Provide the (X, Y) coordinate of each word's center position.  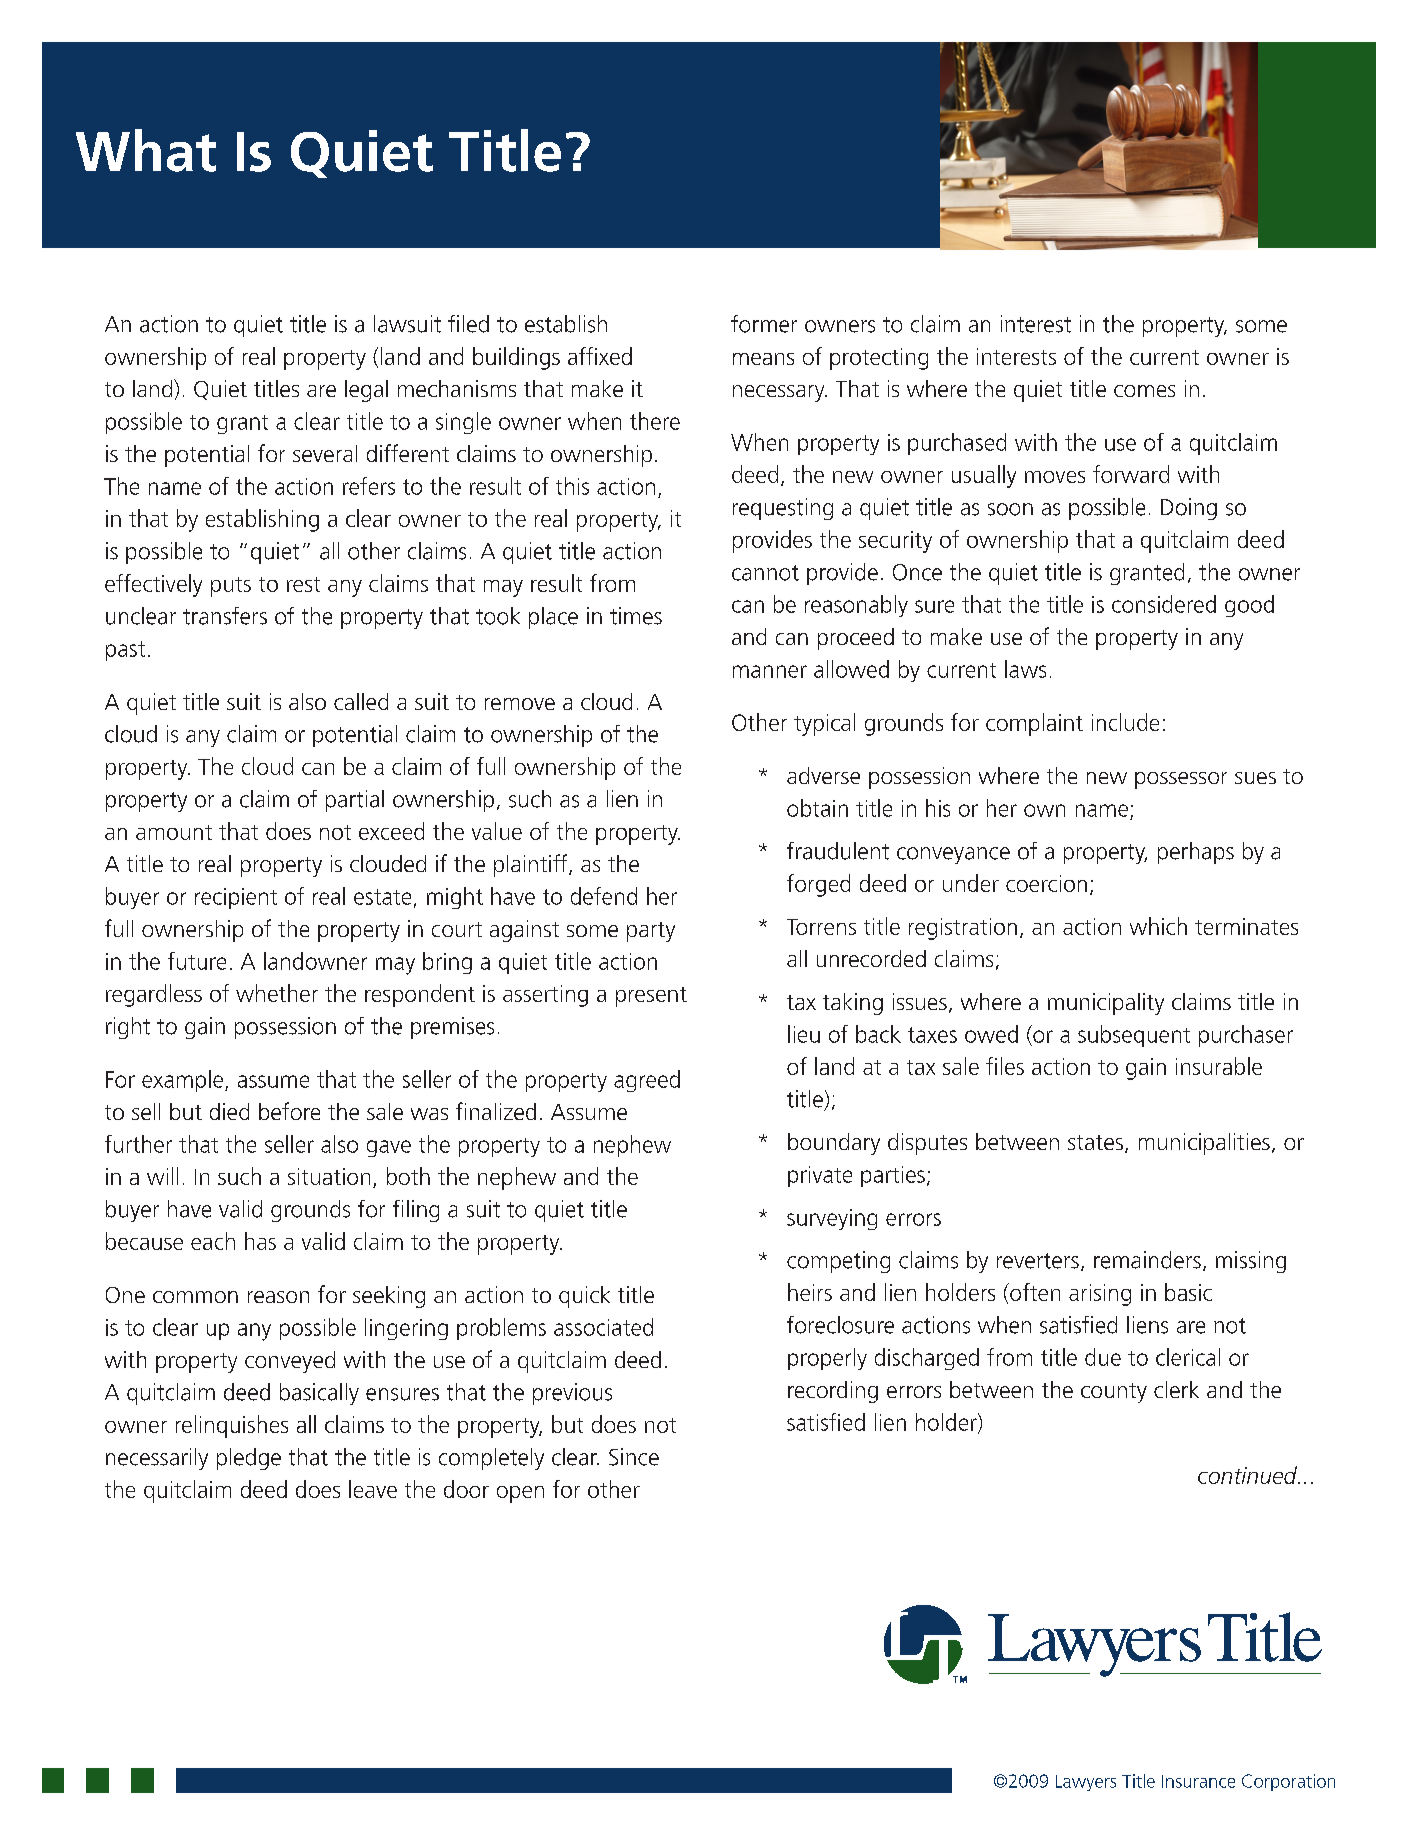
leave (373, 1489)
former (764, 324)
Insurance (1198, 1781)
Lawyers (1086, 1783)
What (146, 150)
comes (1144, 391)
